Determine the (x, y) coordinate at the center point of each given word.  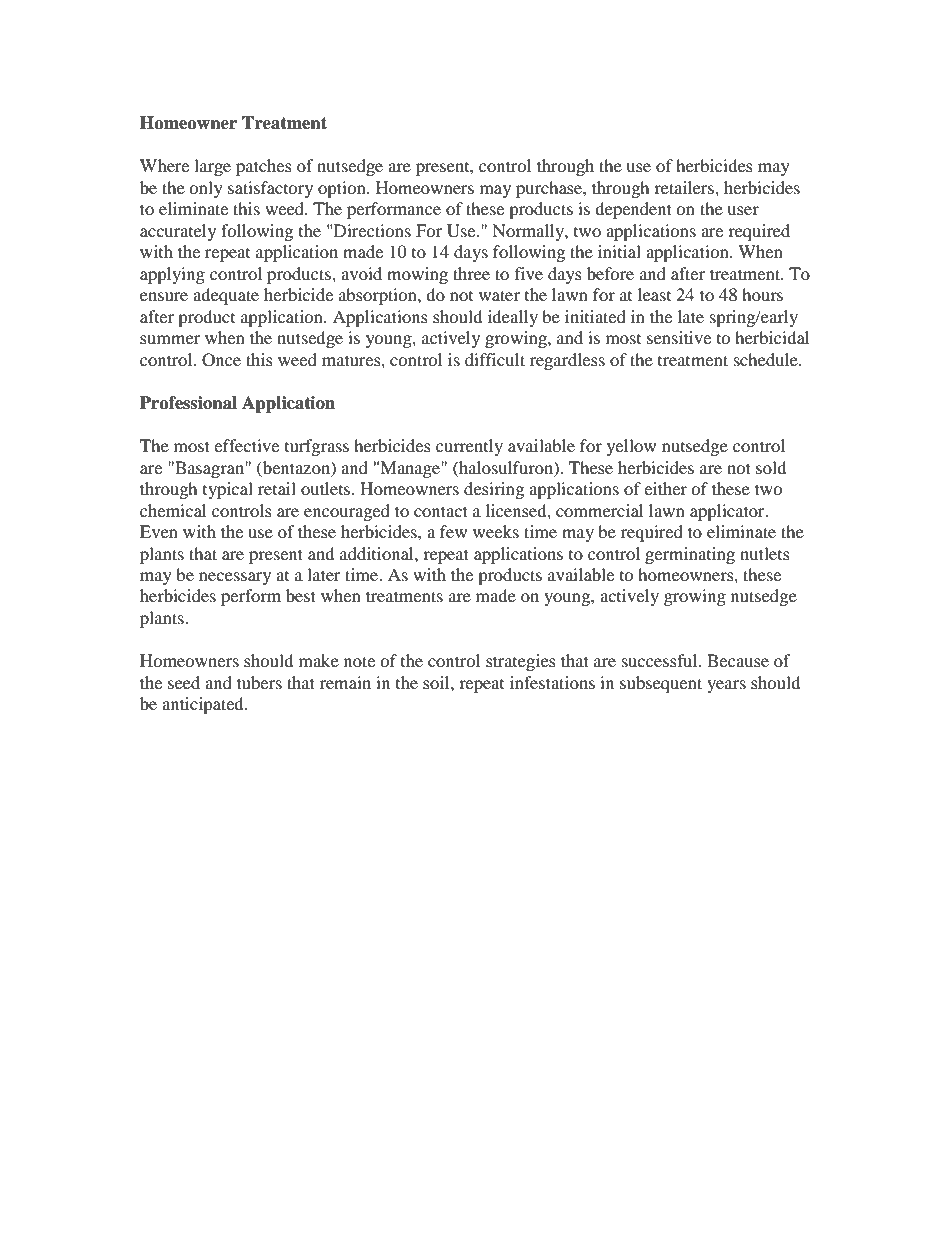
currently (469, 447)
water (499, 295)
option (343, 189)
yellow (631, 447)
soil (437, 682)
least (654, 294)
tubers (259, 682)
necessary (235, 578)
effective (246, 445)
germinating (690, 555)
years (726, 686)
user (743, 210)
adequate (226, 296)
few (453, 531)
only (206, 189)
